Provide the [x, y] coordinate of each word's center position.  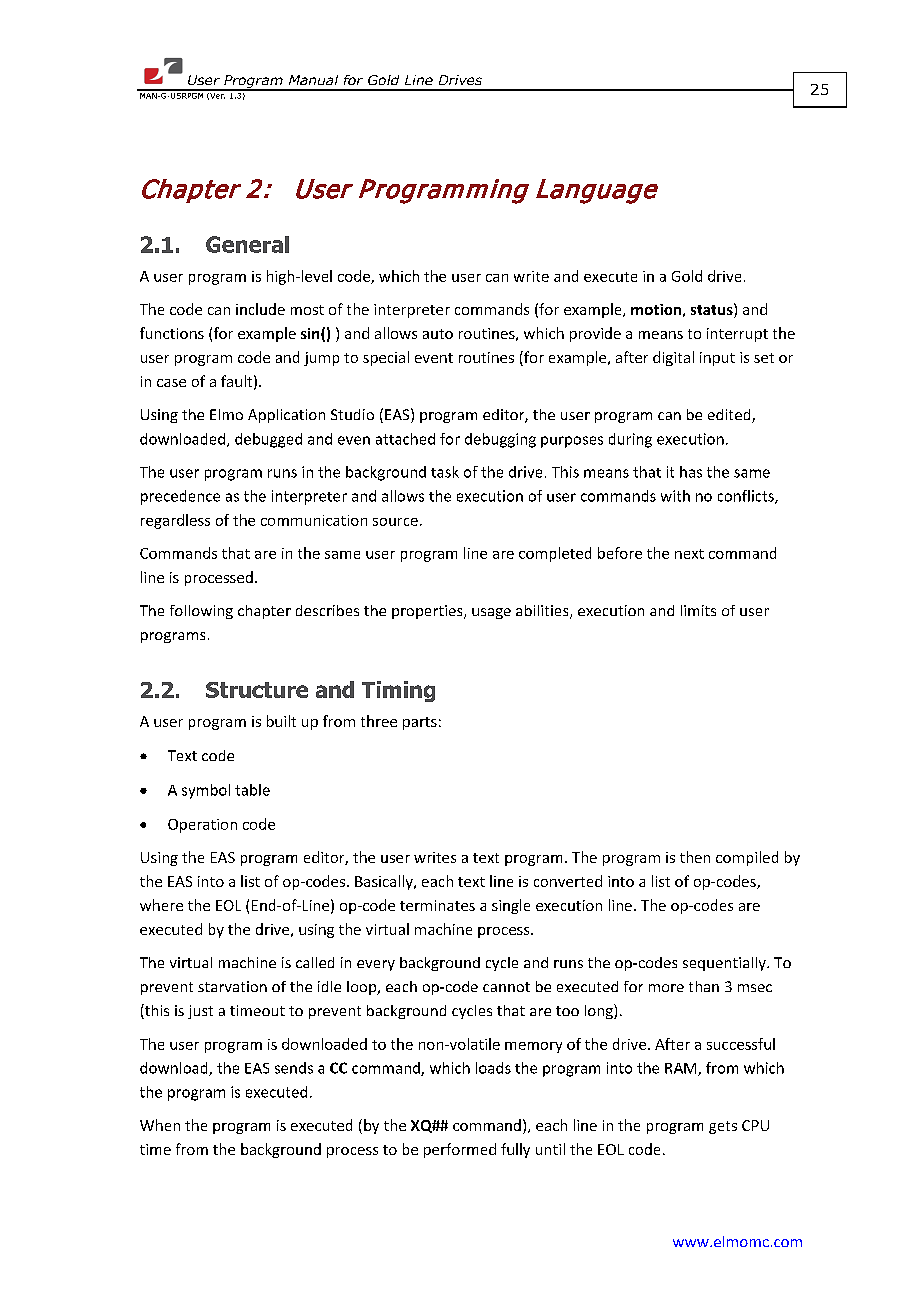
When [160, 1125]
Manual [313, 80]
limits [698, 610]
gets [723, 1127]
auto [438, 334]
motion [656, 309]
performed [460, 1150]
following [201, 612]
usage [491, 613]
